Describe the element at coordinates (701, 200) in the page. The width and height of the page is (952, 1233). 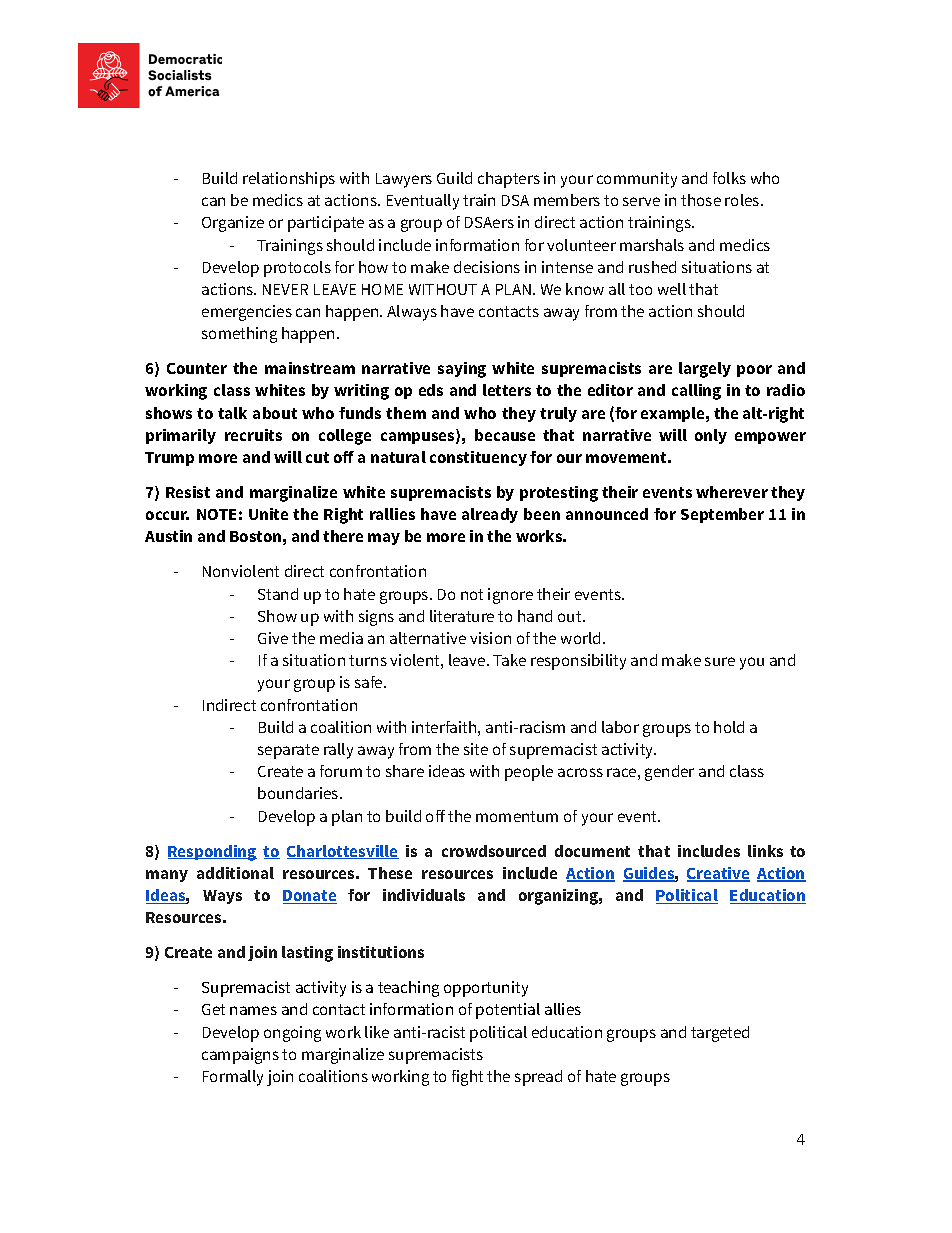
I see `those` at that location.
